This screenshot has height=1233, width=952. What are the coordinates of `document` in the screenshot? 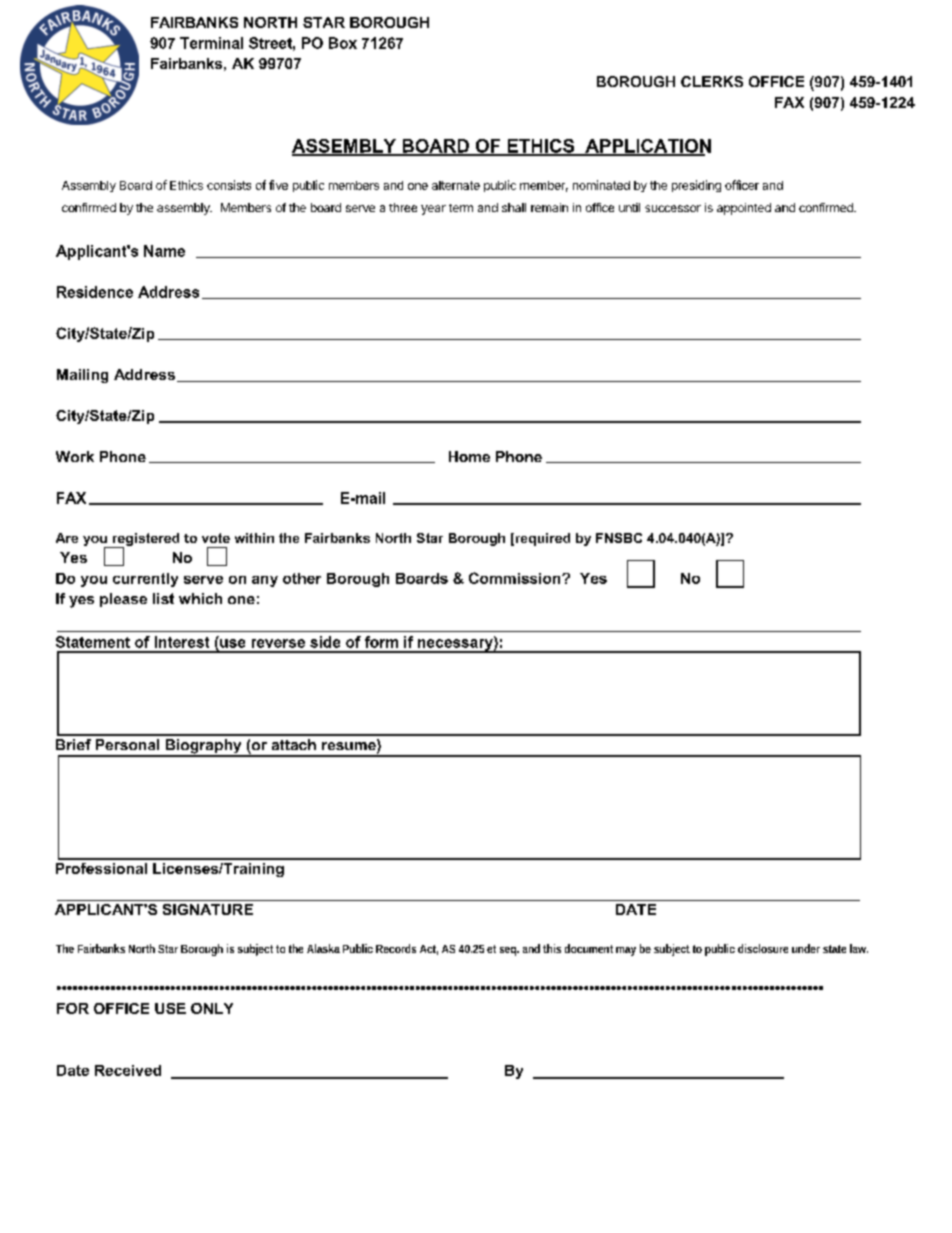 It's located at (592, 948).
